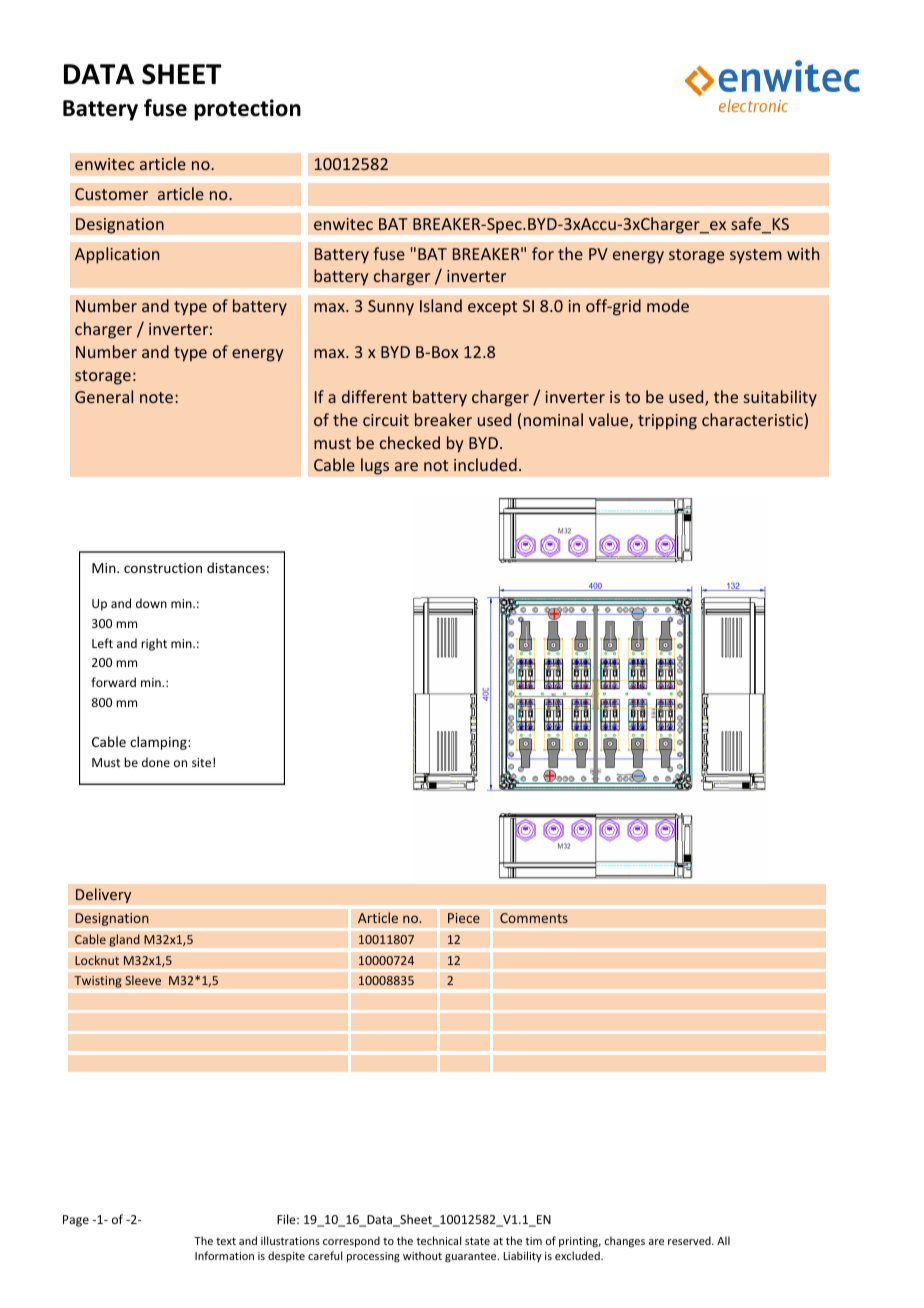 The width and height of the screenshot is (924, 1308). I want to click on Customer, so click(111, 194).
